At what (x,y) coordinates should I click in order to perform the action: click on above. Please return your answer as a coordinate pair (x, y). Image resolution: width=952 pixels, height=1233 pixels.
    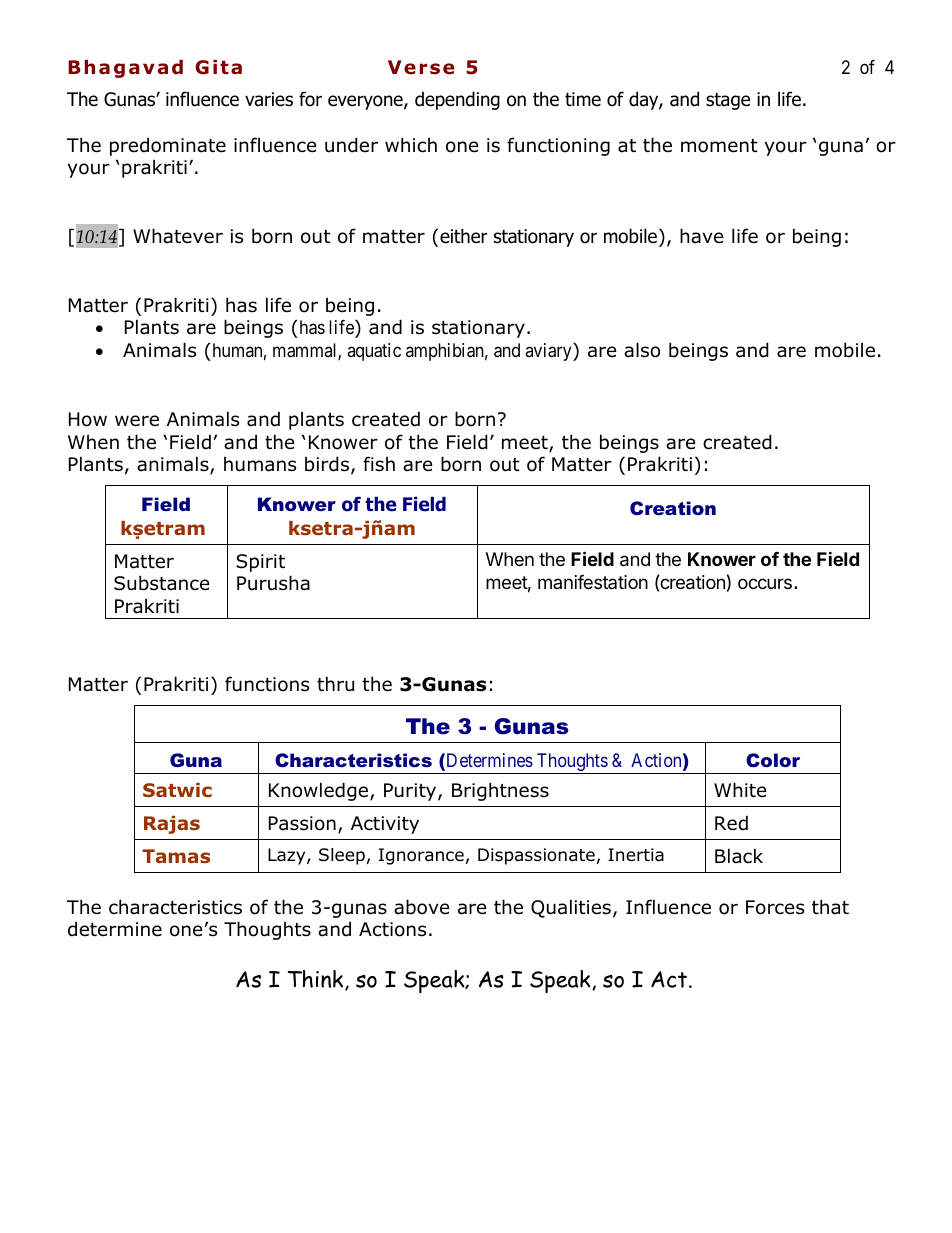
    Looking at the image, I should click on (422, 907).
